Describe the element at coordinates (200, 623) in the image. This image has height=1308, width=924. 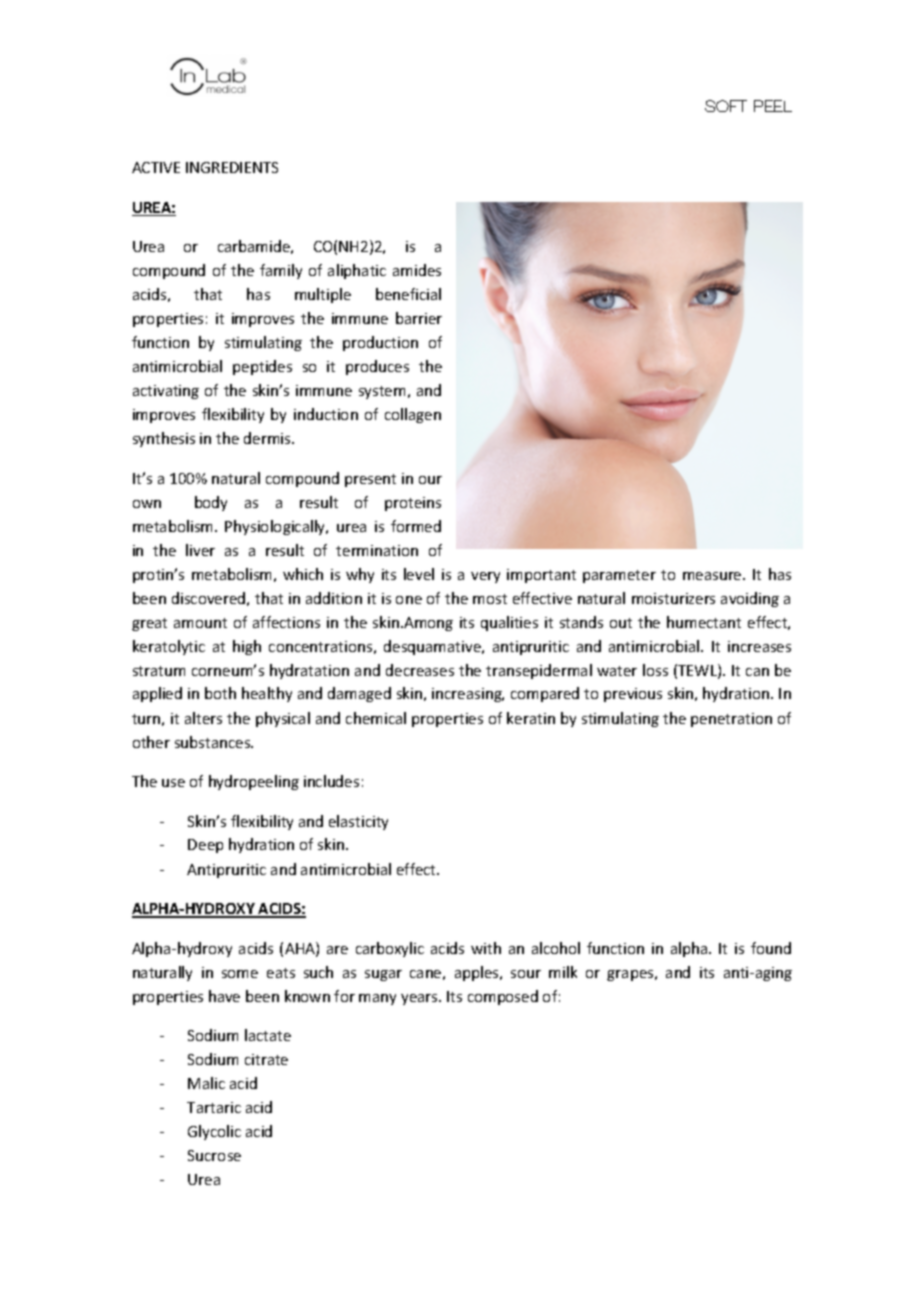
I see `amount` at that location.
